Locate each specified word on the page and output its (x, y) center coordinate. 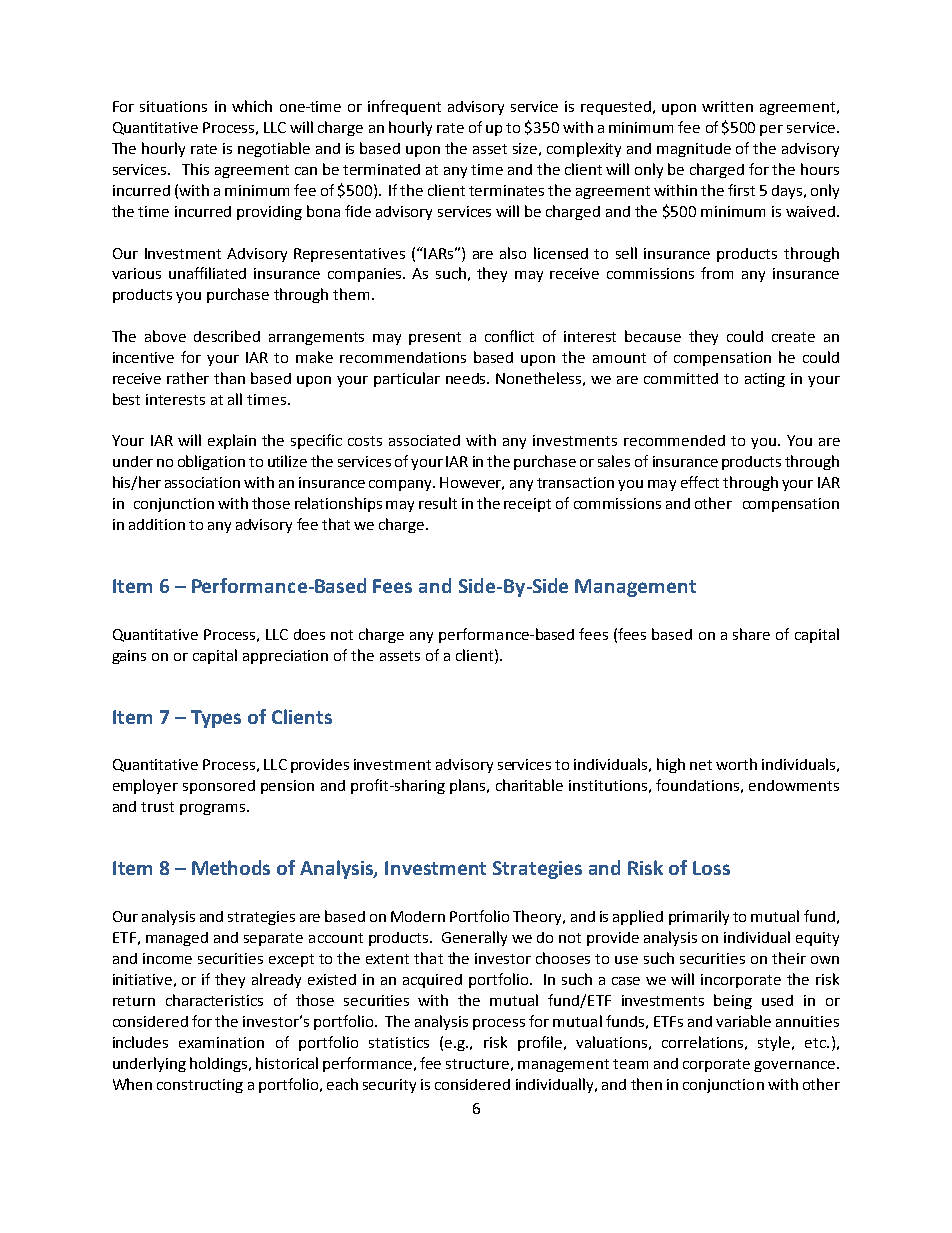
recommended (674, 440)
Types (216, 719)
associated (424, 440)
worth (736, 764)
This (195, 169)
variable (743, 1021)
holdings (220, 1064)
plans (469, 786)
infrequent (404, 107)
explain (232, 441)
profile (540, 1043)
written (727, 106)
